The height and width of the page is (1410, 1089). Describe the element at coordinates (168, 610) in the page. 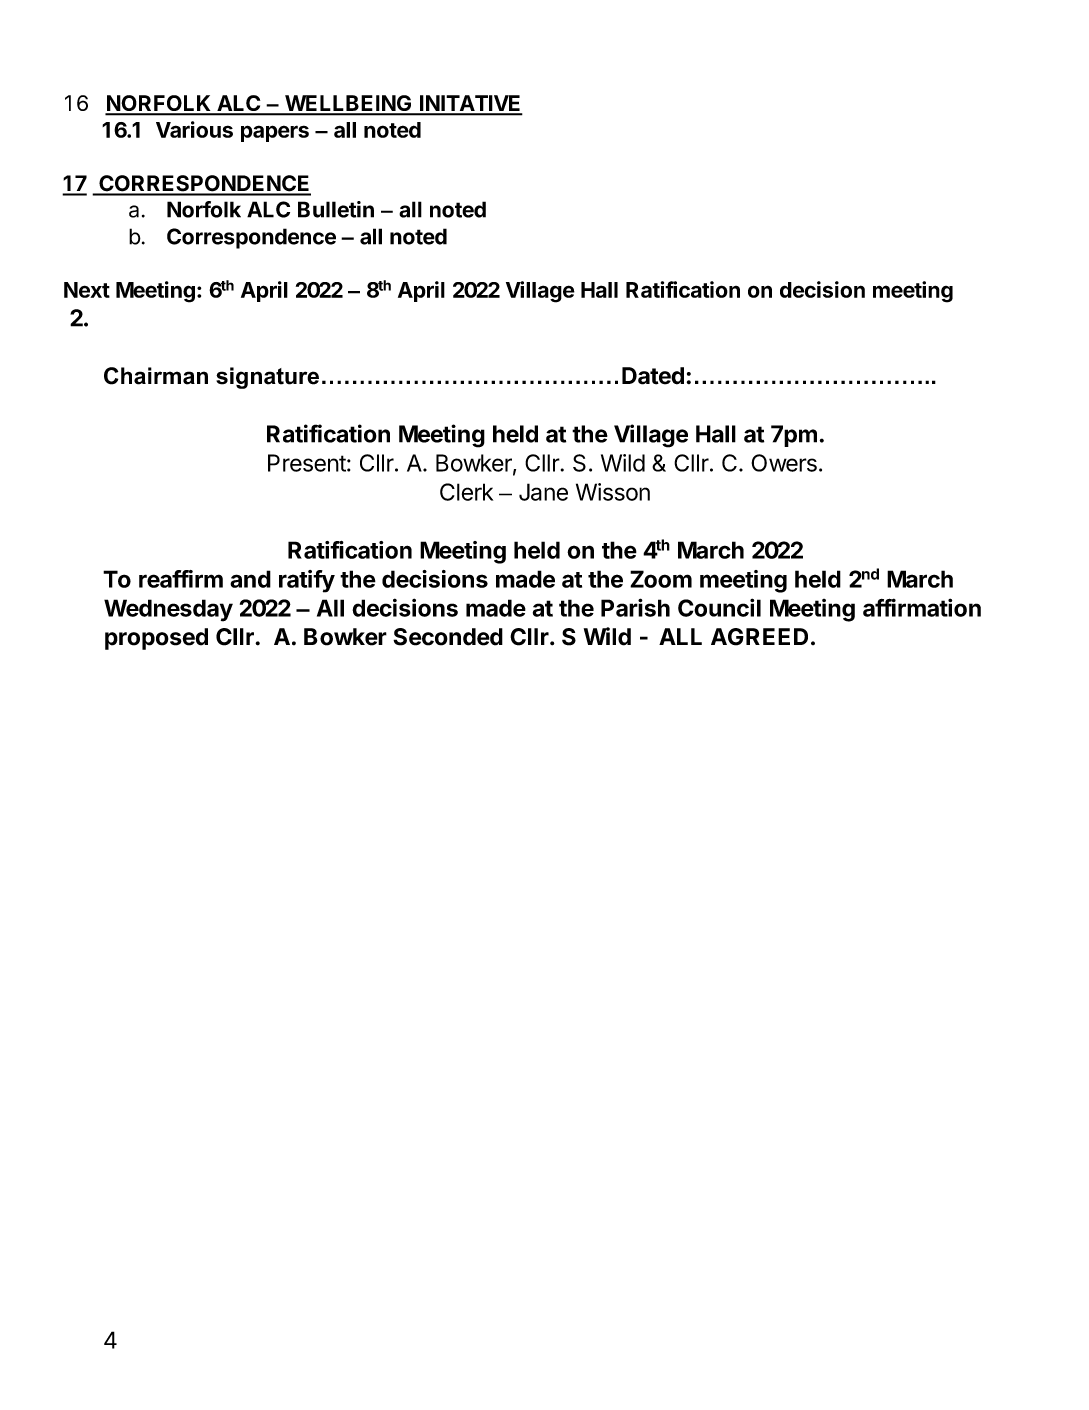

I see `Wednesday` at that location.
